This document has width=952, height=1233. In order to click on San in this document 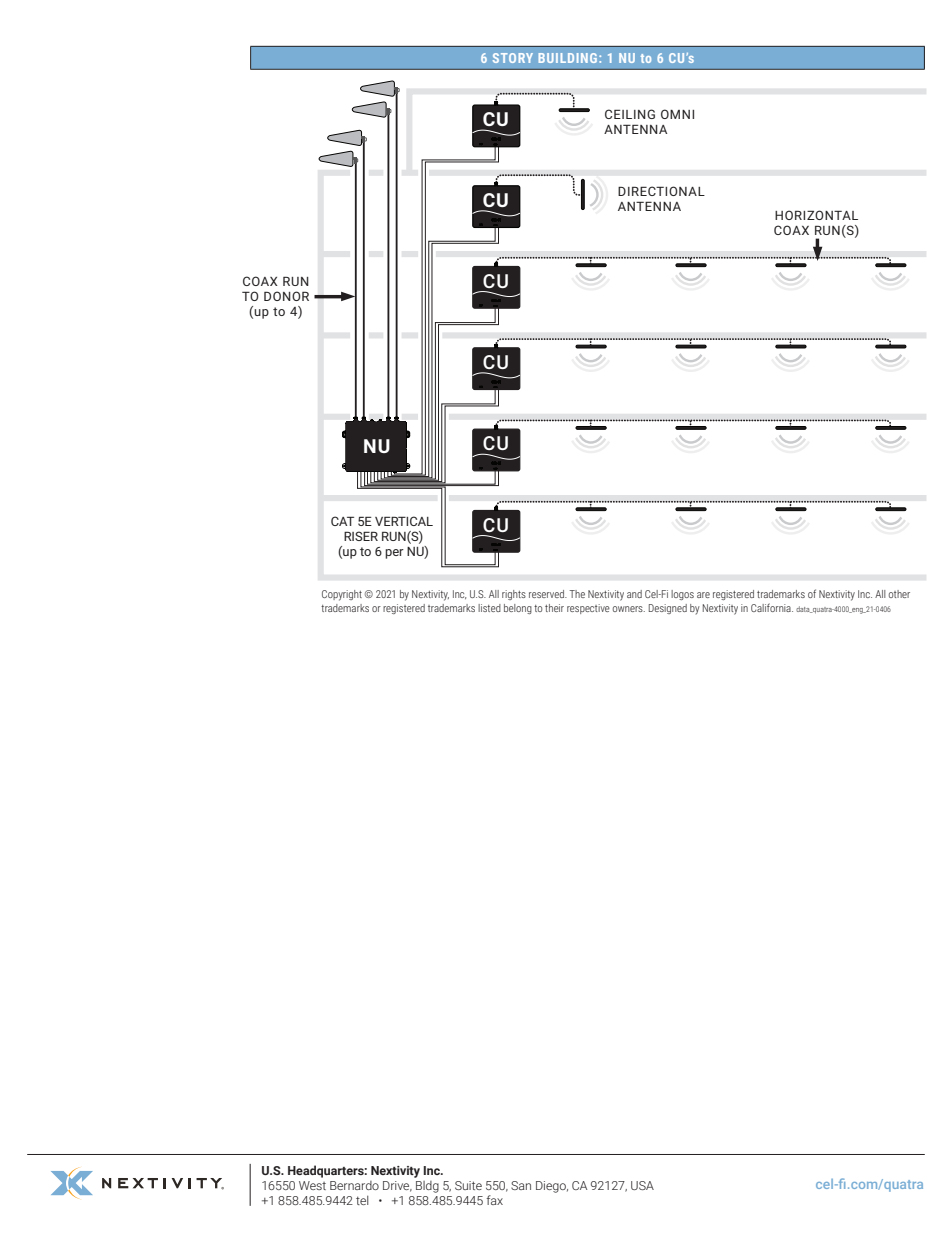, I will do `click(521, 1185)`.
